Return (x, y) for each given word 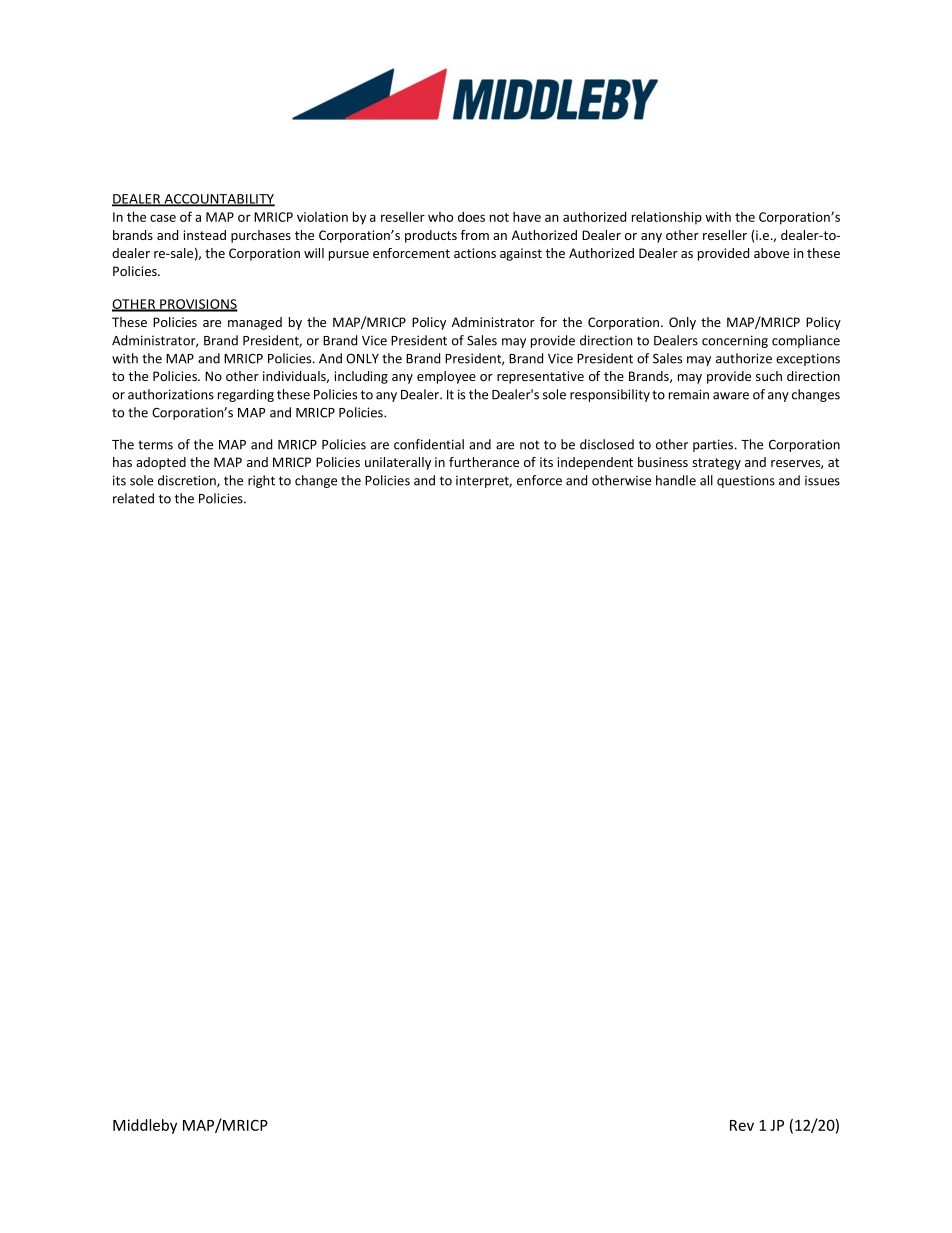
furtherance (484, 462)
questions (746, 481)
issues (822, 480)
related (133, 498)
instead (205, 235)
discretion (188, 481)
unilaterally (398, 463)
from (475, 235)
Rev (742, 1125)
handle (676, 480)
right (261, 481)
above (771, 253)
